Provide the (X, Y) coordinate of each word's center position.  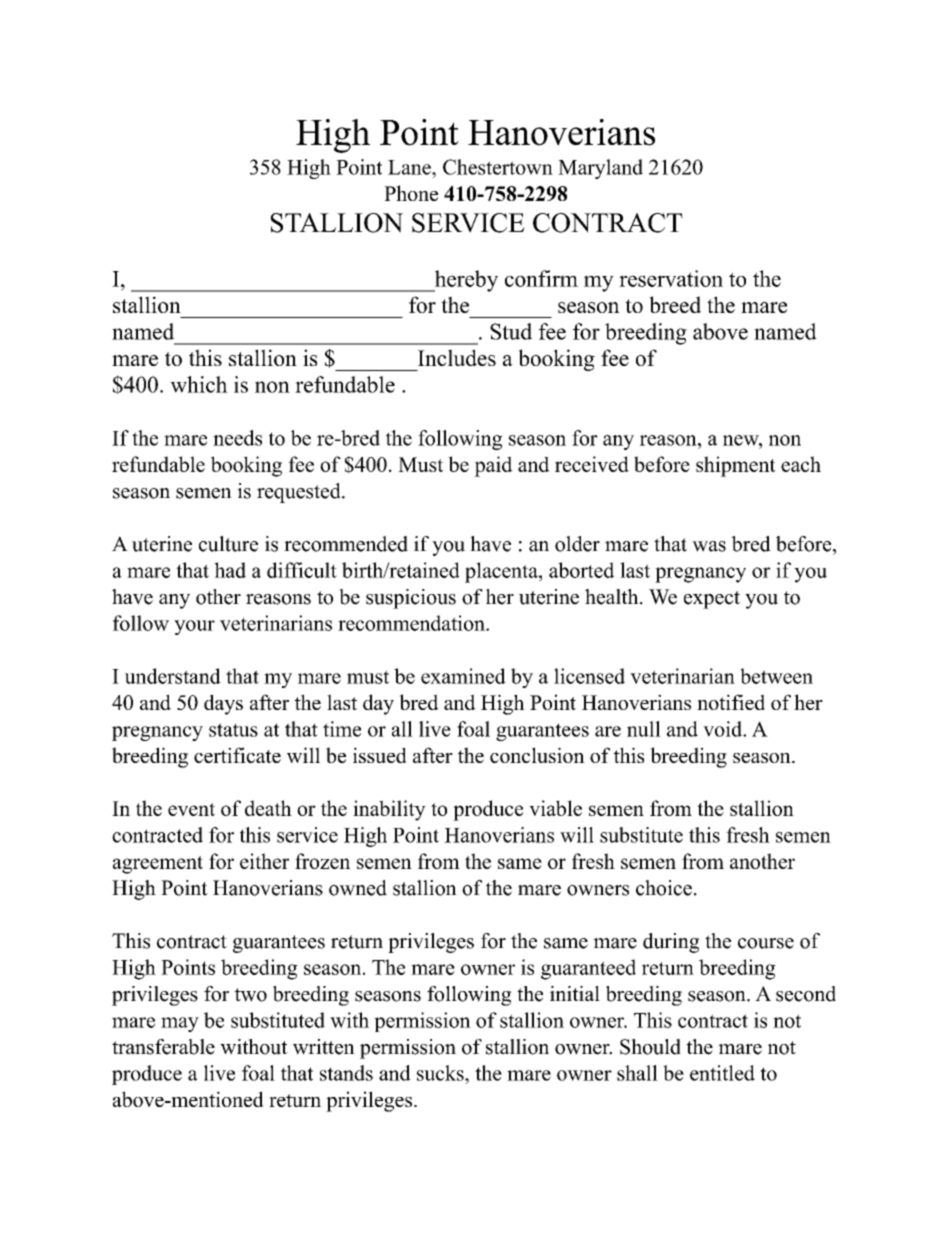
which (199, 384)
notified (731, 702)
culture (228, 544)
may (180, 1024)
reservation (671, 278)
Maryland (600, 169)
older (577, 544)
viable (555, 808)
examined (463, 676)
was (709, 546)
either (264, 861)
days (223, 704)
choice (664, 888)
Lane (410, 167)
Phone (411, 193)
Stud (511, 331)
